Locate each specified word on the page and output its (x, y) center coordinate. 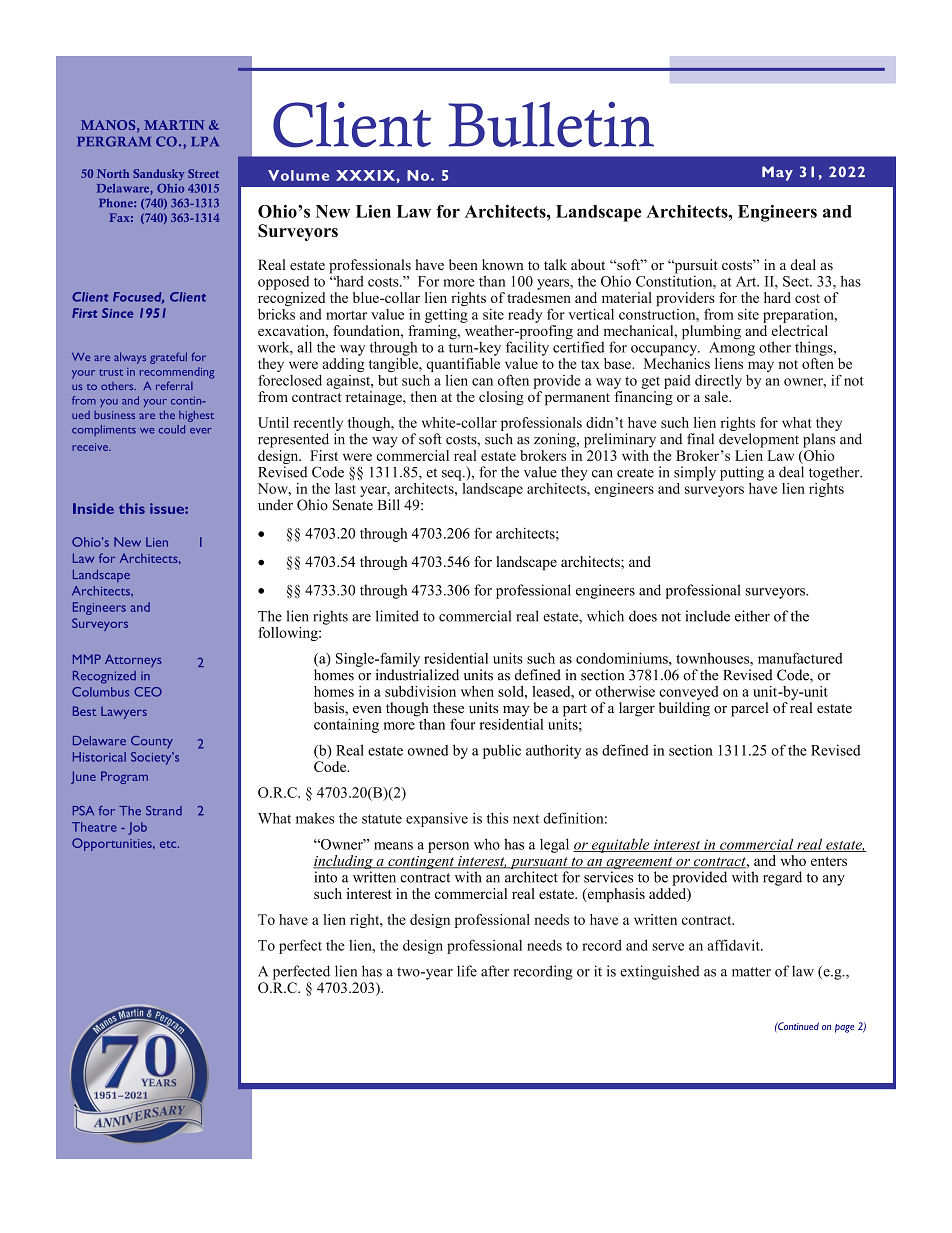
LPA (205, 141)
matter (751, 972)
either (752, 616)
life (467, 971)
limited (397, 616)
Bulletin (551, 124)
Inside (93, 508)
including (344, 863)
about (588, 264)
